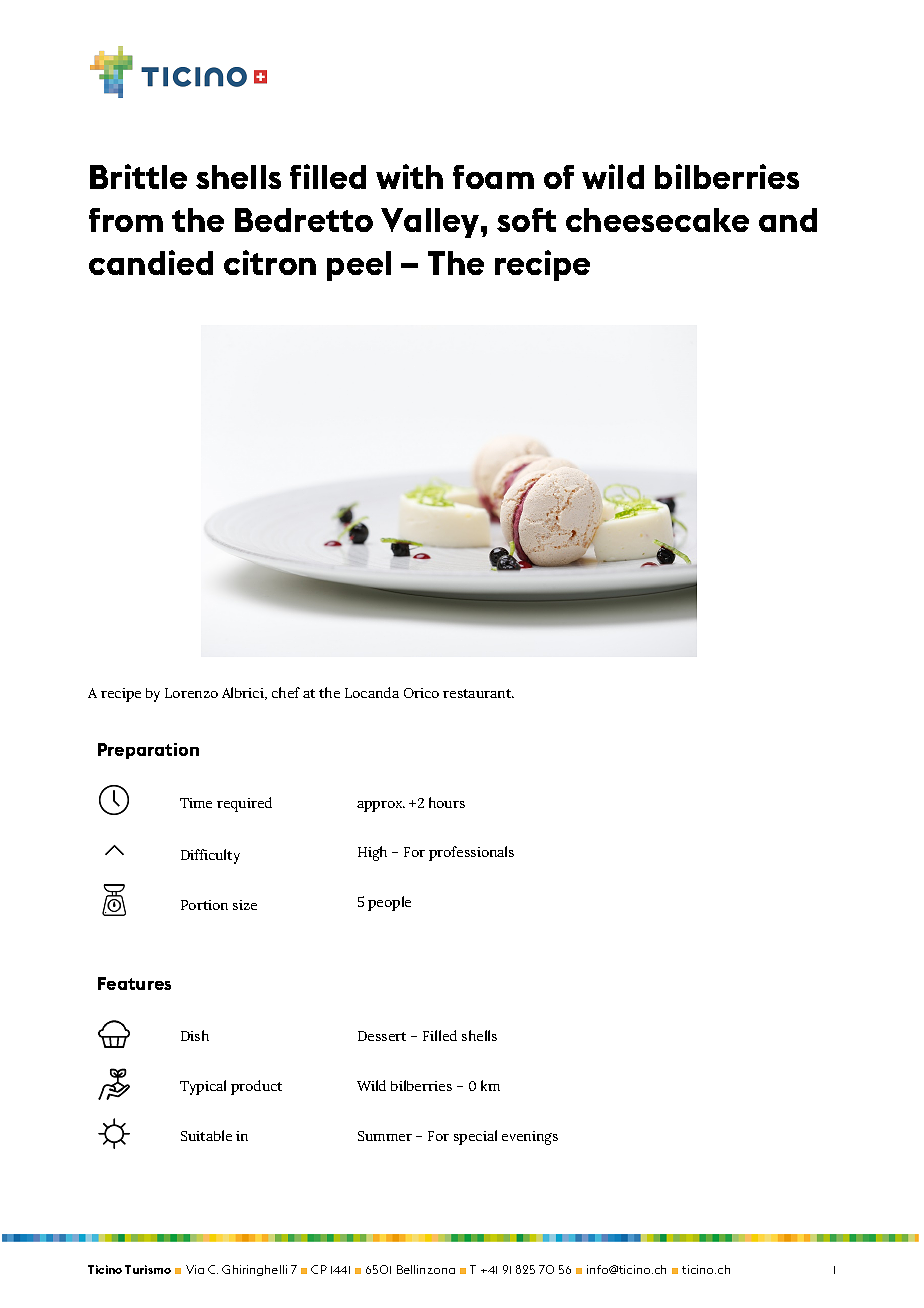 The height and width of the screenshot is (1308, 924). What do you see at coordinates (526, 220) in the screenshot?
I see `soft` at bounding box center [526, 220].
